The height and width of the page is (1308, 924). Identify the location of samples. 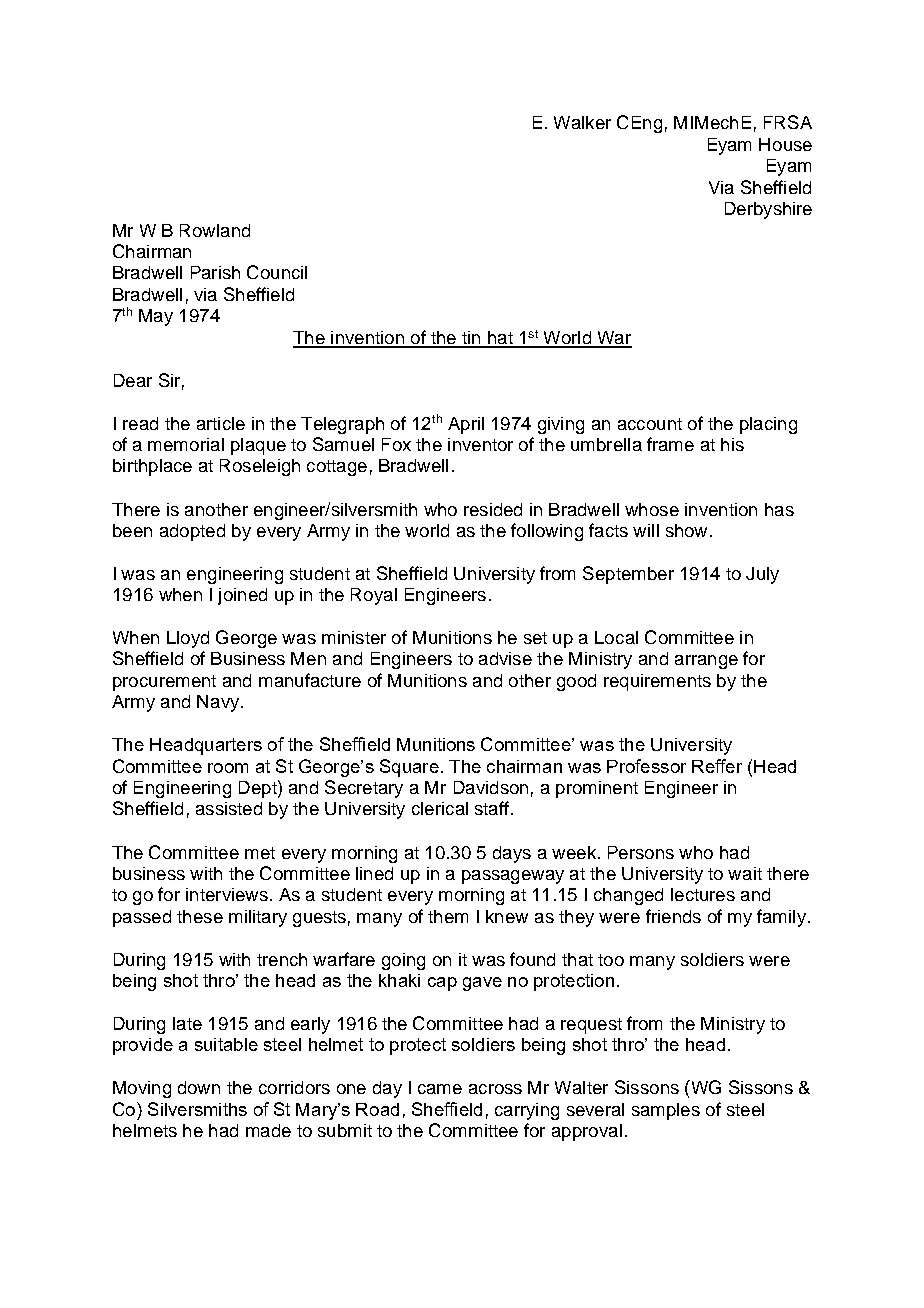
(666, 1111).
